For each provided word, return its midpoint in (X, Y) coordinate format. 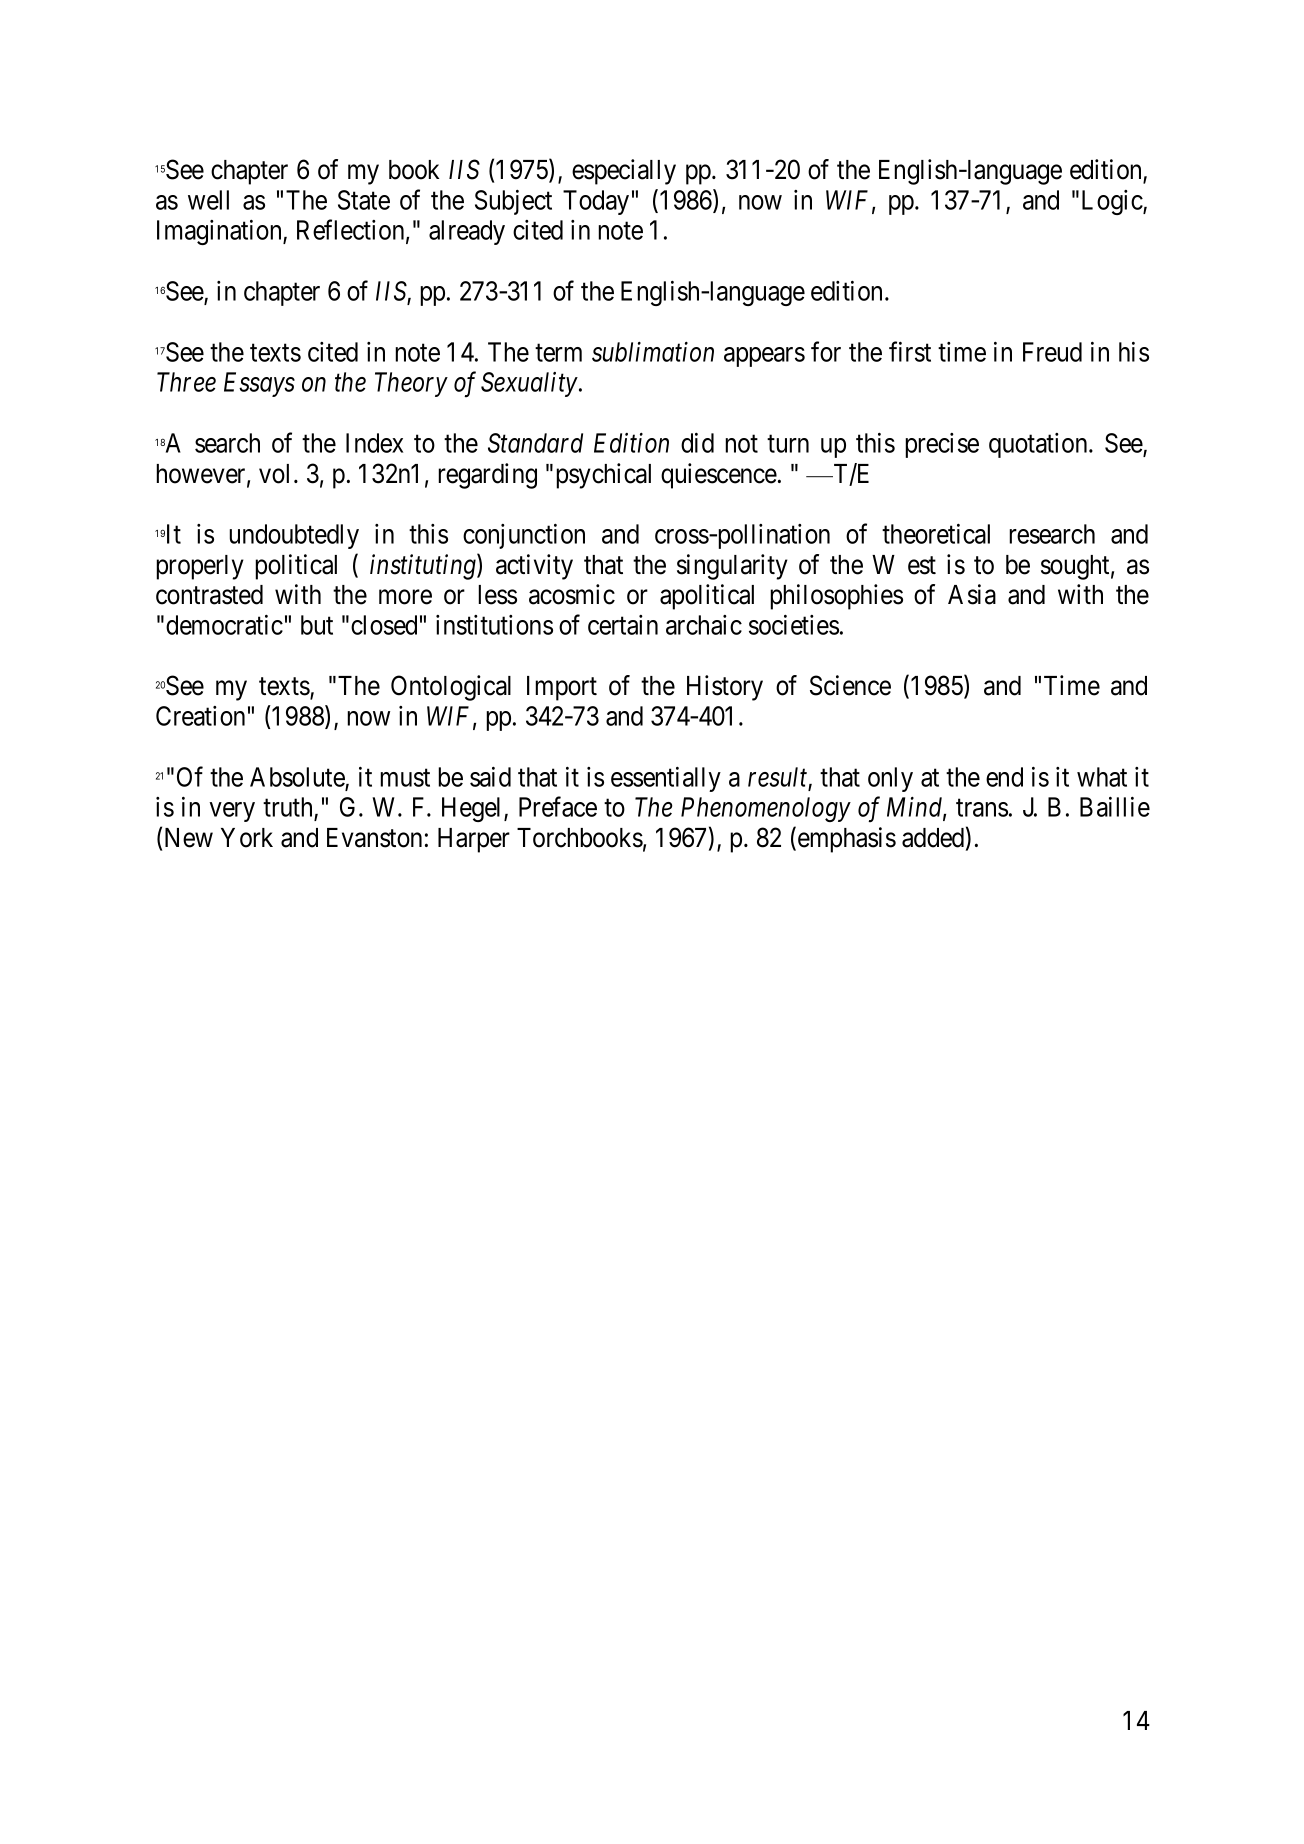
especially (624, 172)
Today (596, 202)
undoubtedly (294, 536)
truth (287, 807)
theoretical (936, 534)
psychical (603, 476)
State (364, 200)
